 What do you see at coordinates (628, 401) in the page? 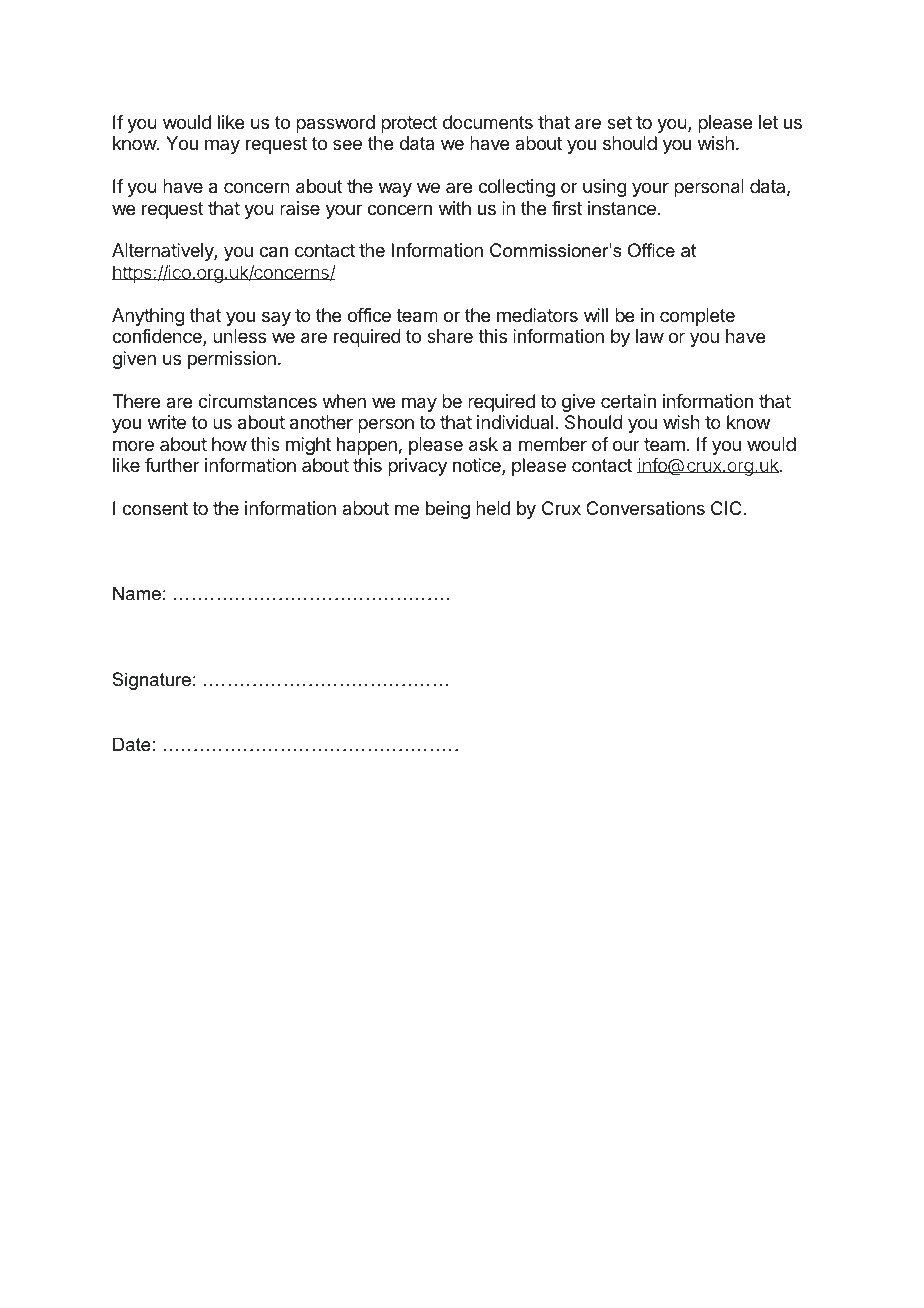
I see `certain` at bounding box center [628, 401].
